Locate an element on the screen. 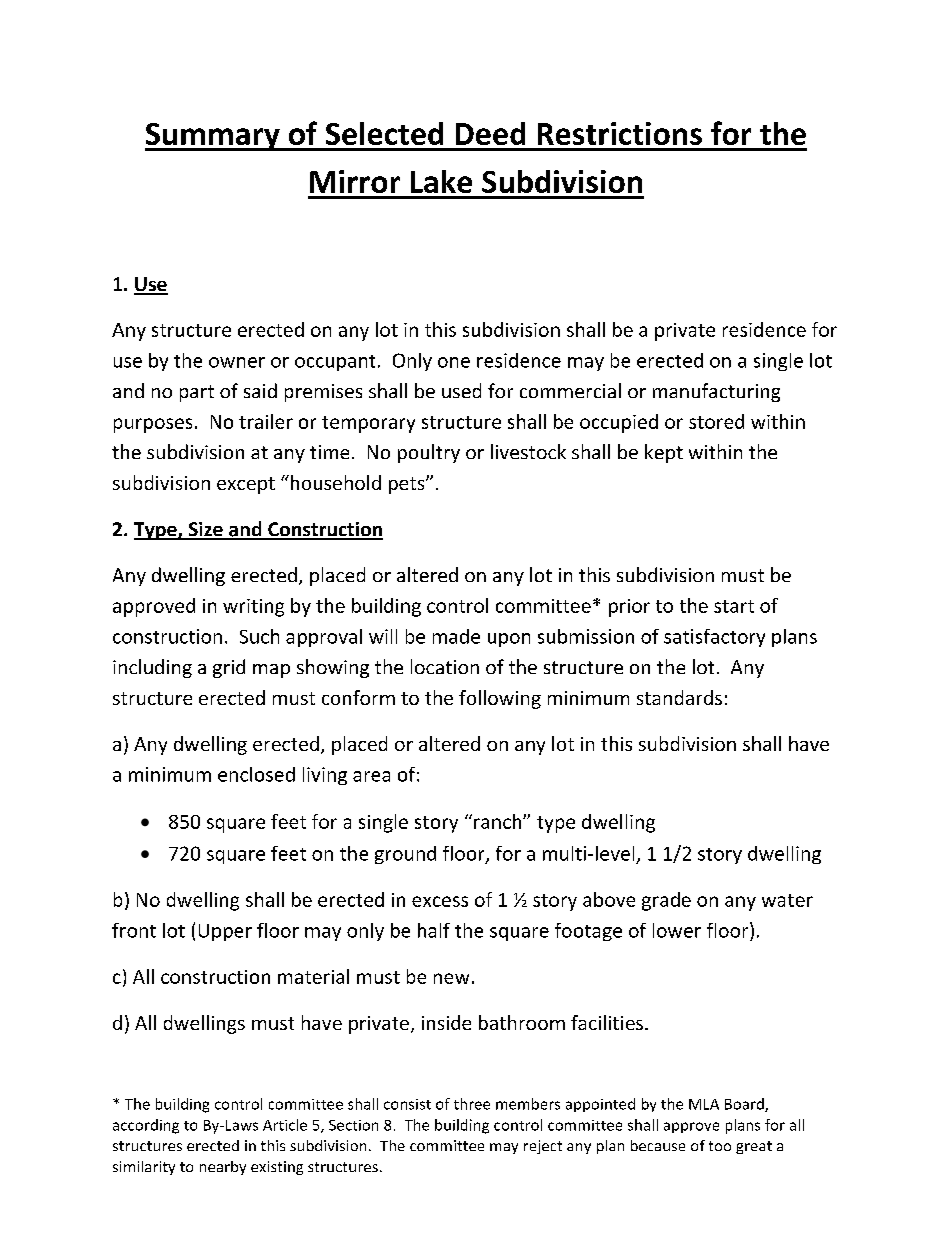 The width and height of the screenshot is (952, 1233). Lake is located at coordinates (441, 181).
